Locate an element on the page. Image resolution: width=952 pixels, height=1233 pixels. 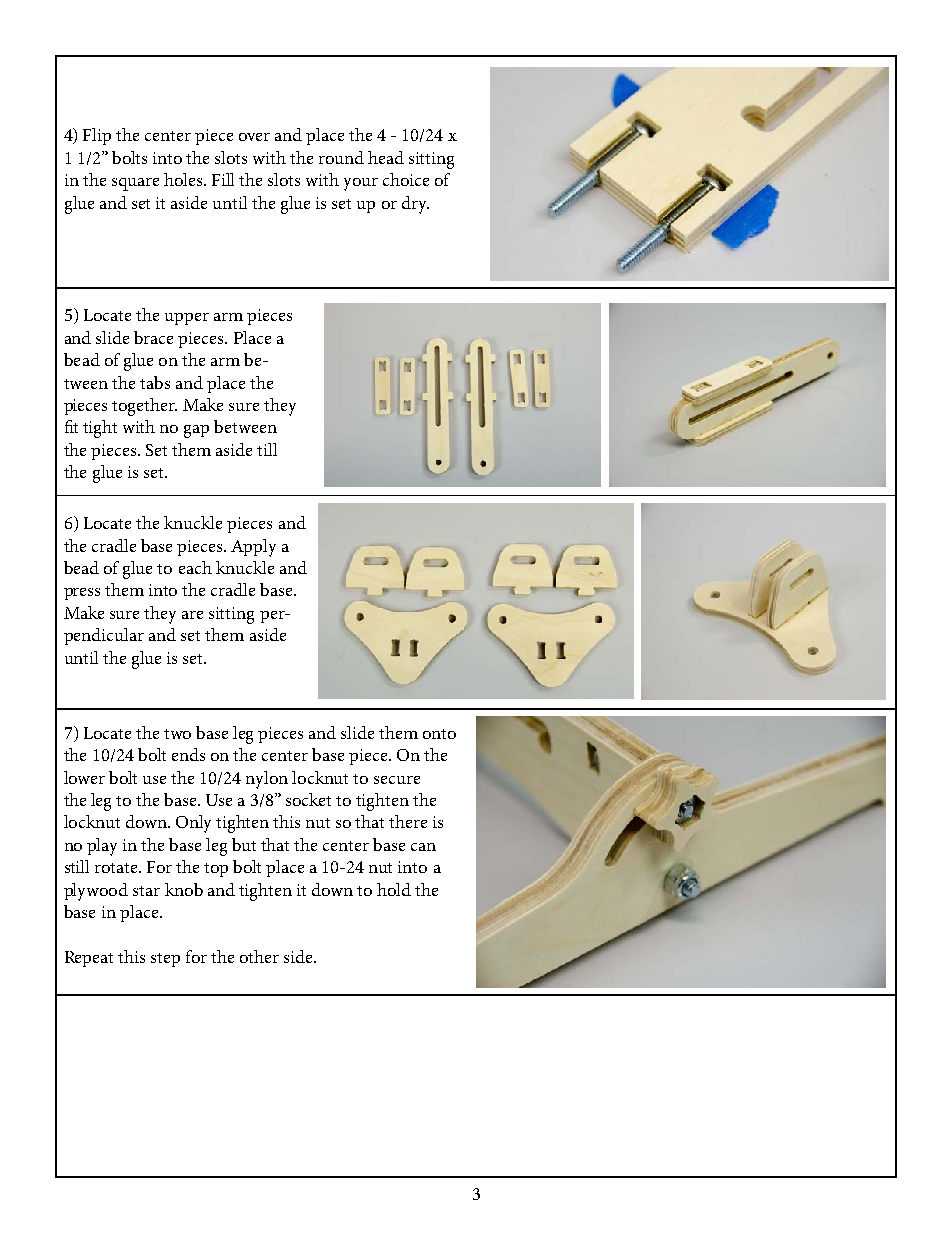
head is located at coordinates (386, 157).
